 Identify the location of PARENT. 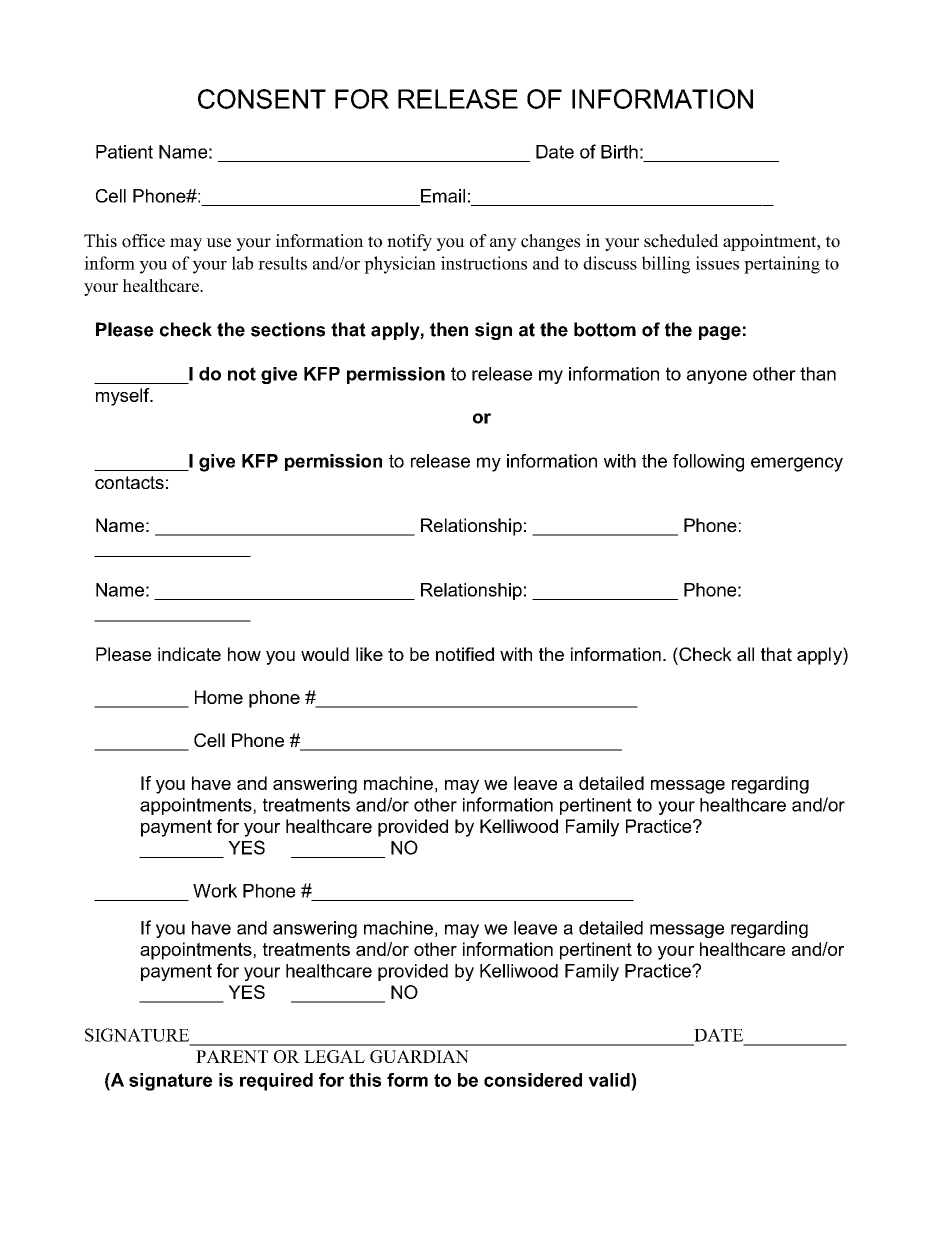
(232, 1056).
